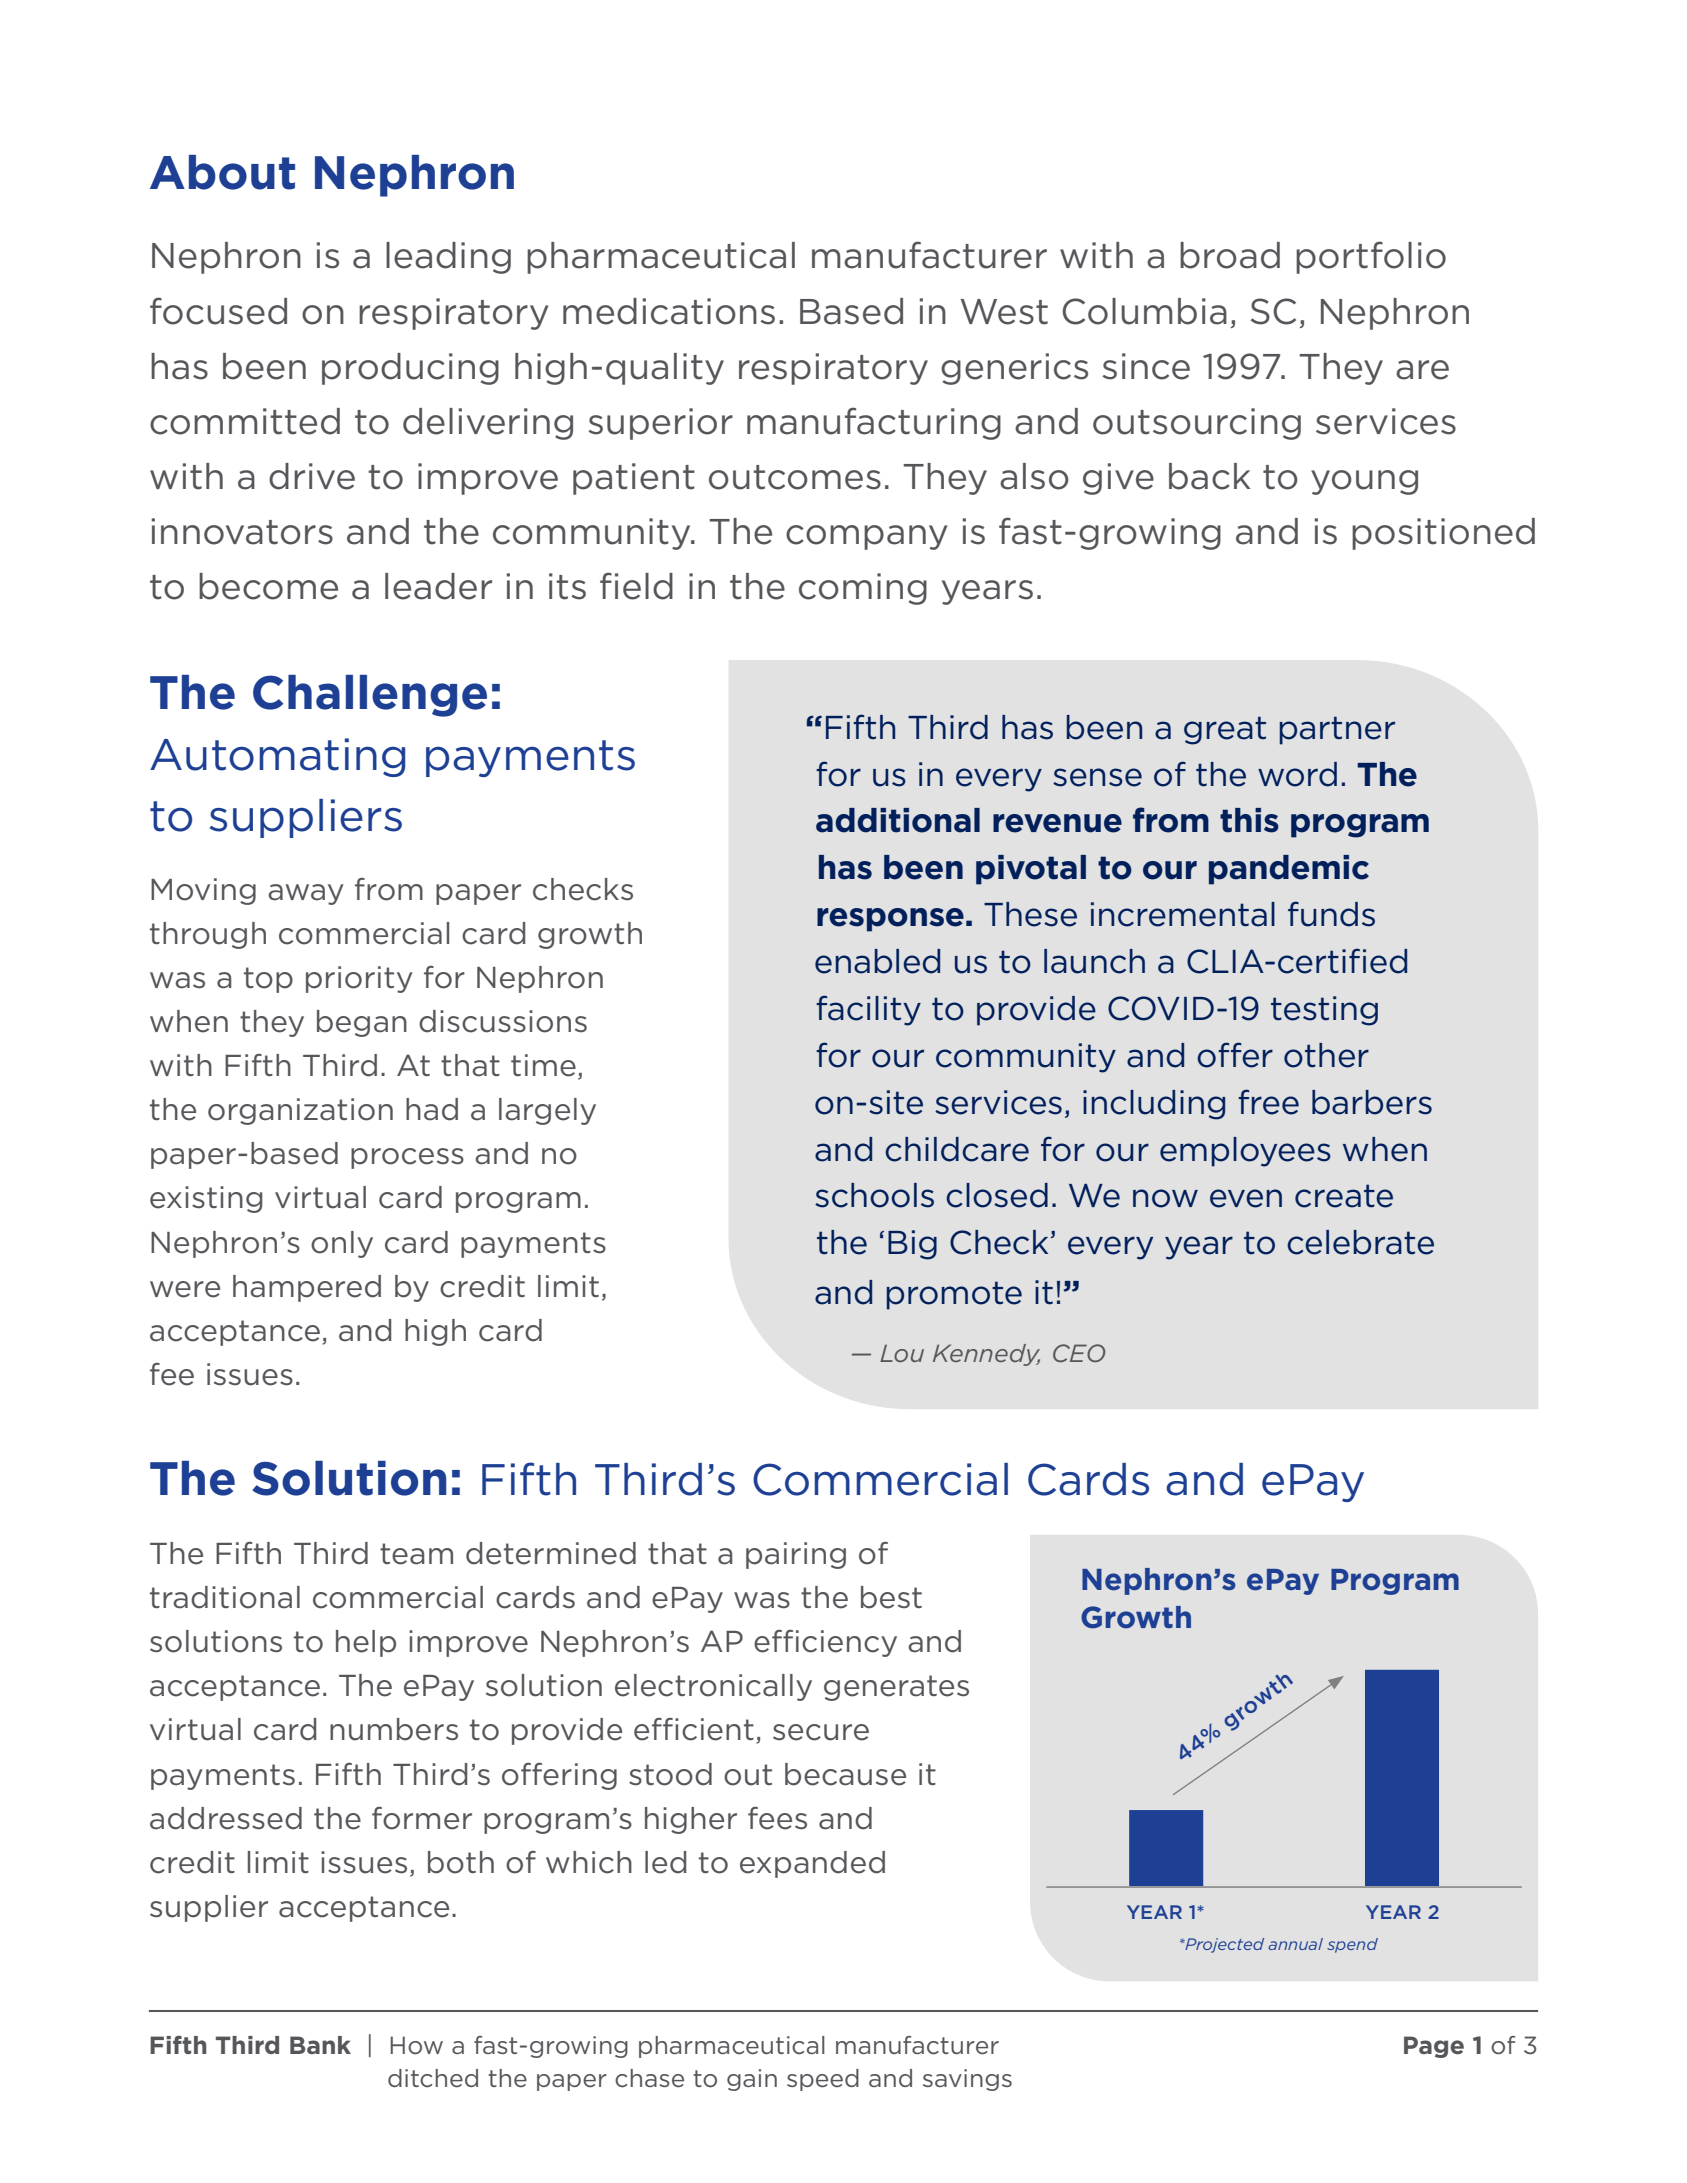 The width and height of the screenshot is (1687, 2183). Describe the element at coordinates (902, 1353) in the screenshot. I see `Lou` at that location.
